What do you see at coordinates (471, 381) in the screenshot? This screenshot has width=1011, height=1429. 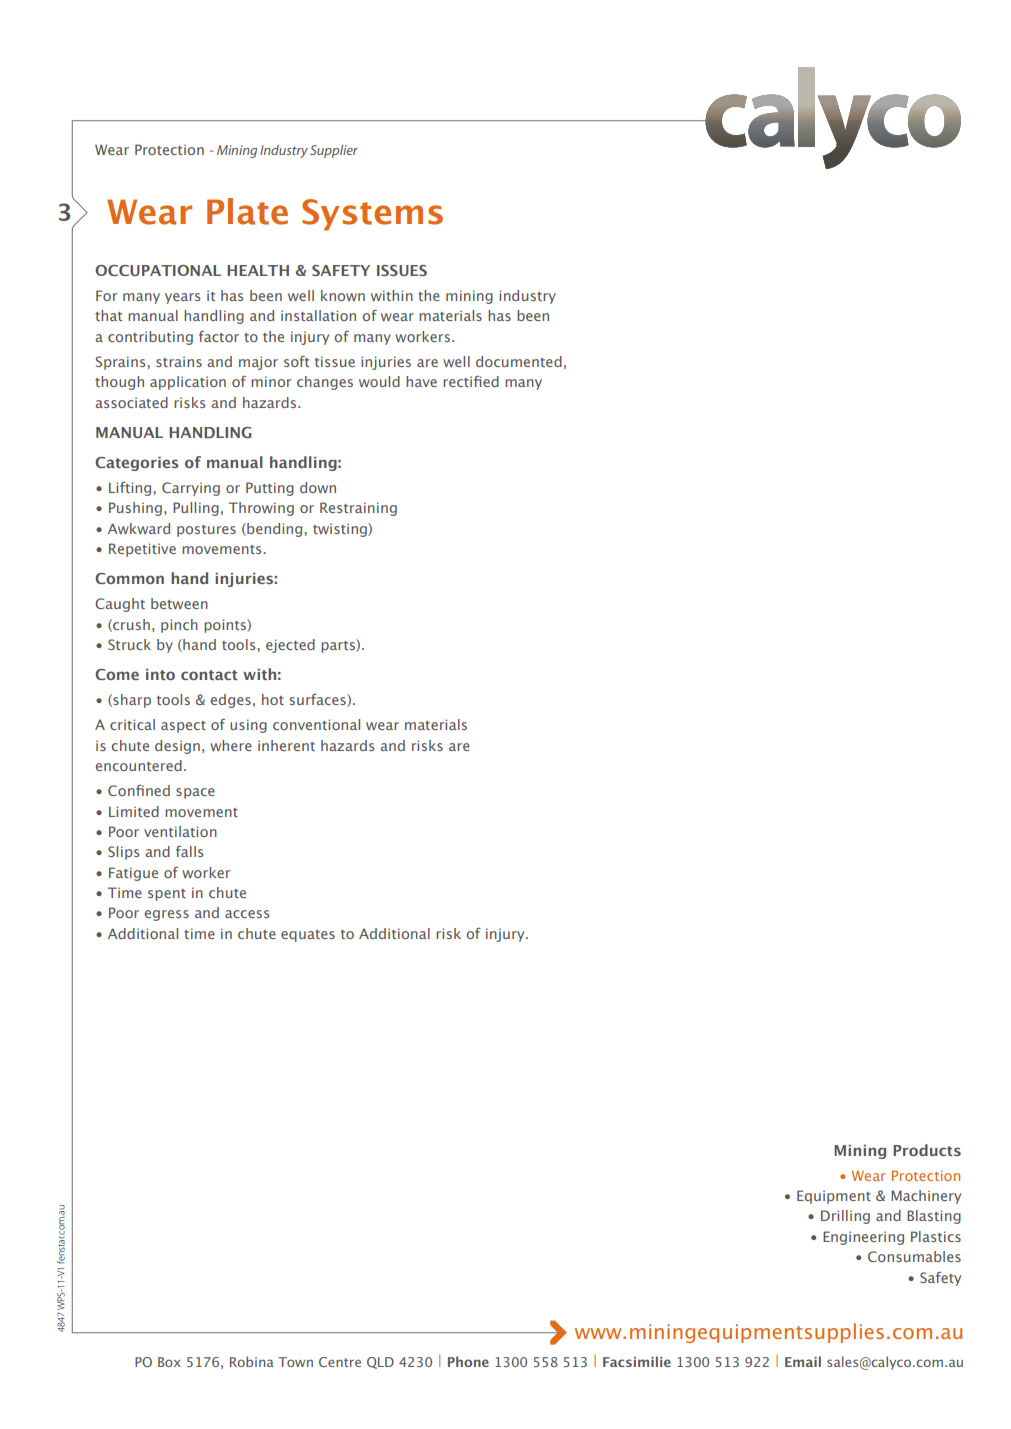 I see `rectified` at bounding box center [471, 381].
